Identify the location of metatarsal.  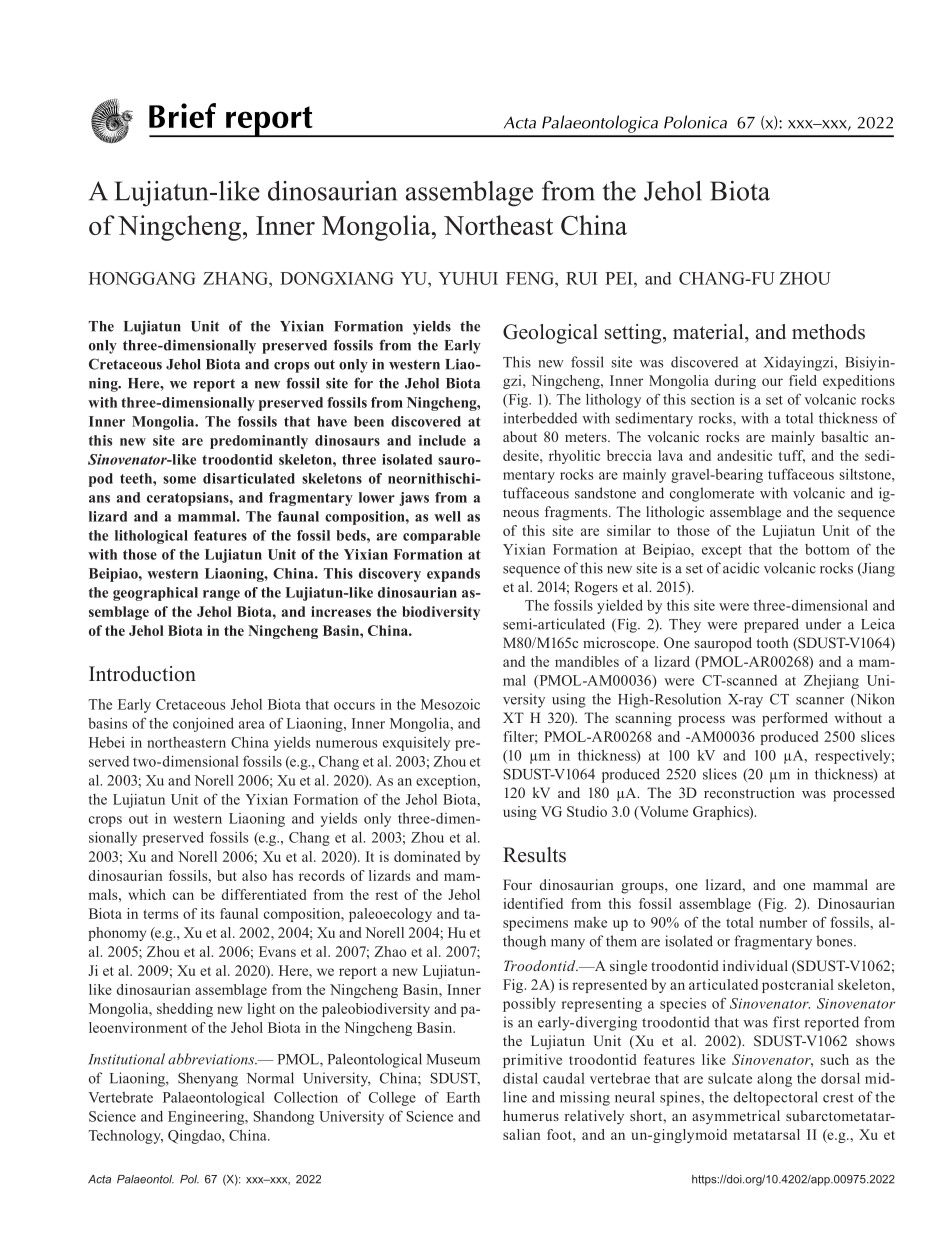
(766, 1134).
